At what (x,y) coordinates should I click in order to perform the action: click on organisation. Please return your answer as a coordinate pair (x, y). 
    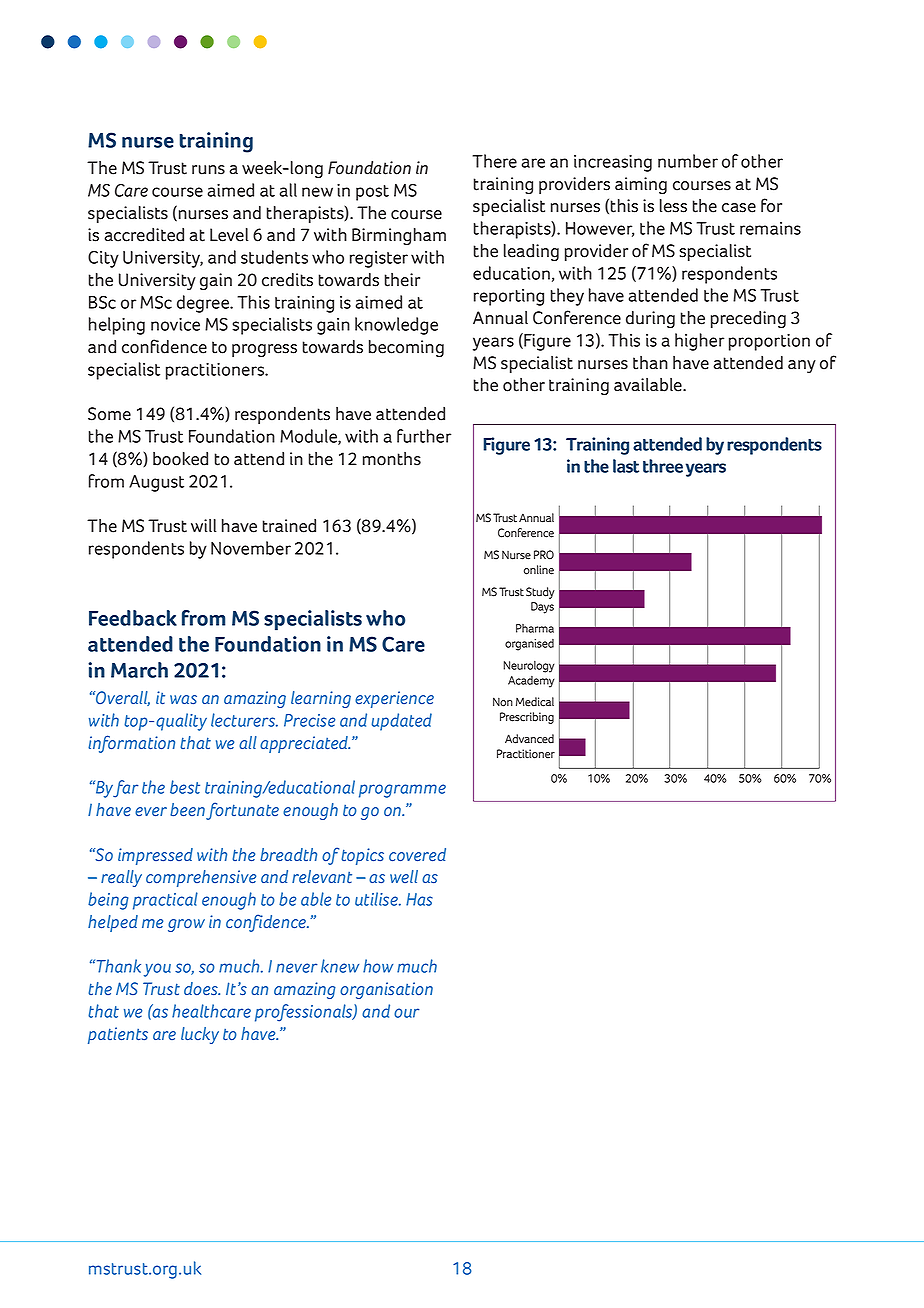
    Looking at the image, I should click on (386, 990).
